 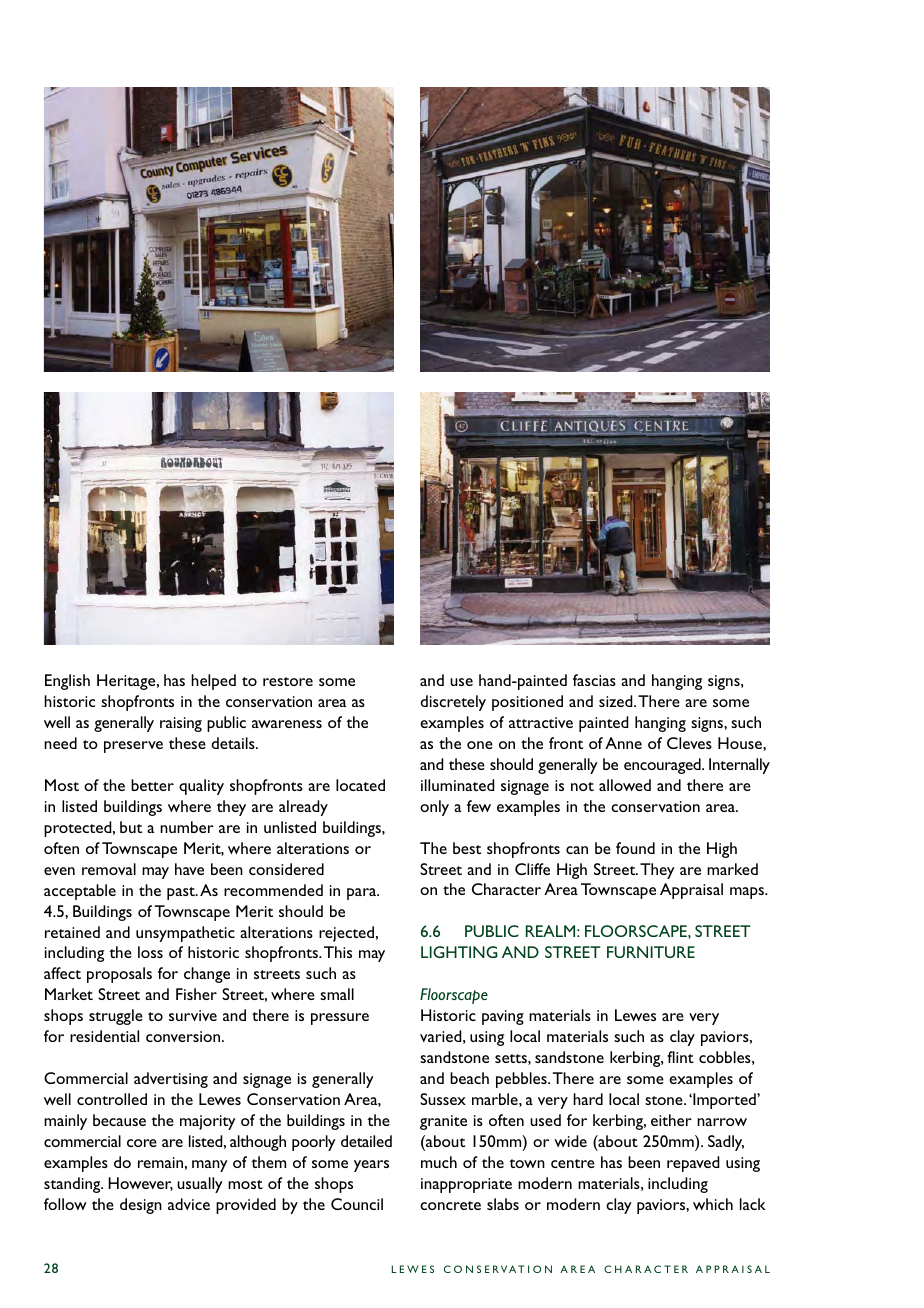 What do you see at coordinates (450, 1205) in the page?
I see `concrete` at bounding box center [450, 1205].
